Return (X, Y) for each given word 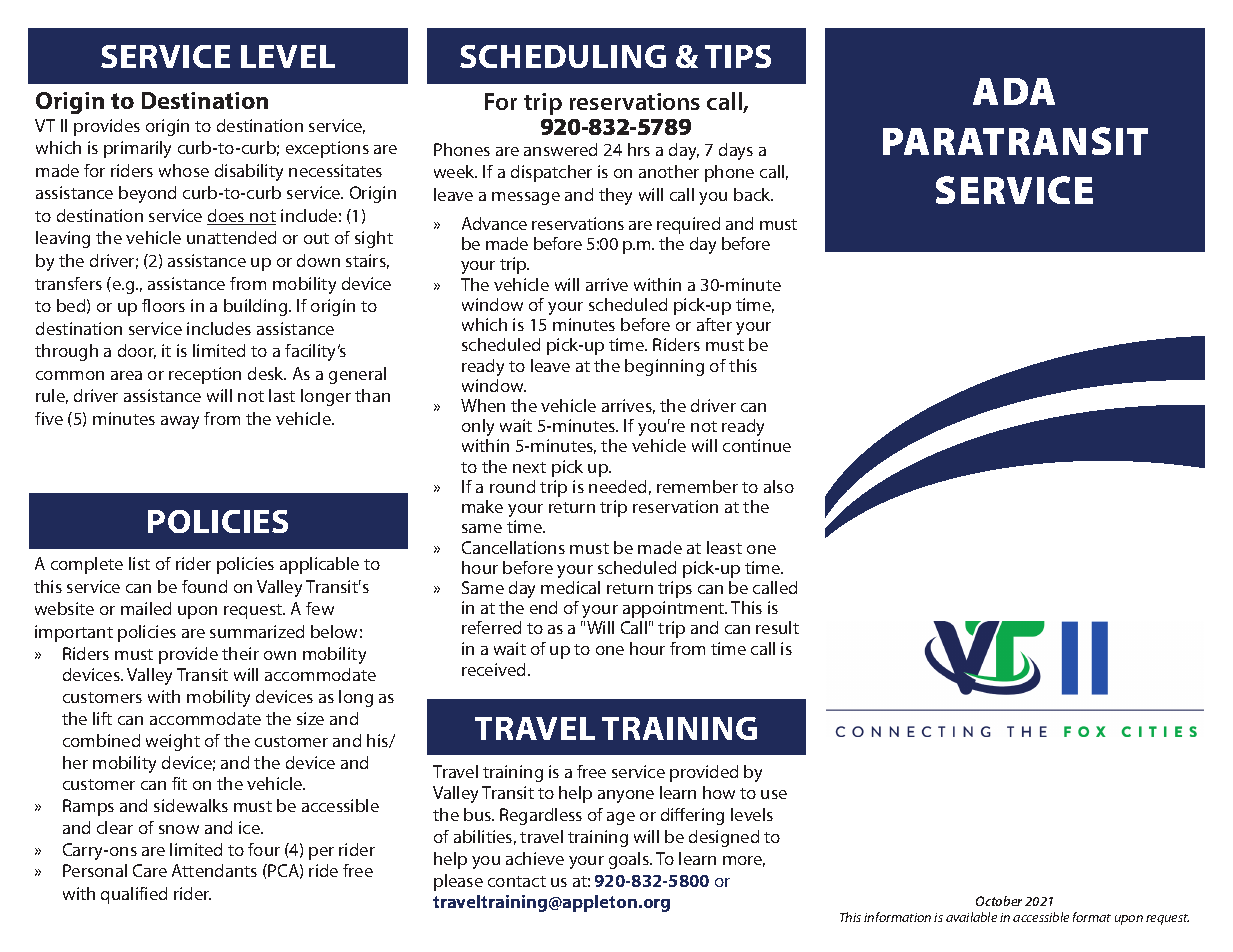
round (512, 486)
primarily (137, 149)
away (180, 422)
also (779, 486)
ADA (1014, 91)
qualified (134, 895)
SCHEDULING (563, 56)
